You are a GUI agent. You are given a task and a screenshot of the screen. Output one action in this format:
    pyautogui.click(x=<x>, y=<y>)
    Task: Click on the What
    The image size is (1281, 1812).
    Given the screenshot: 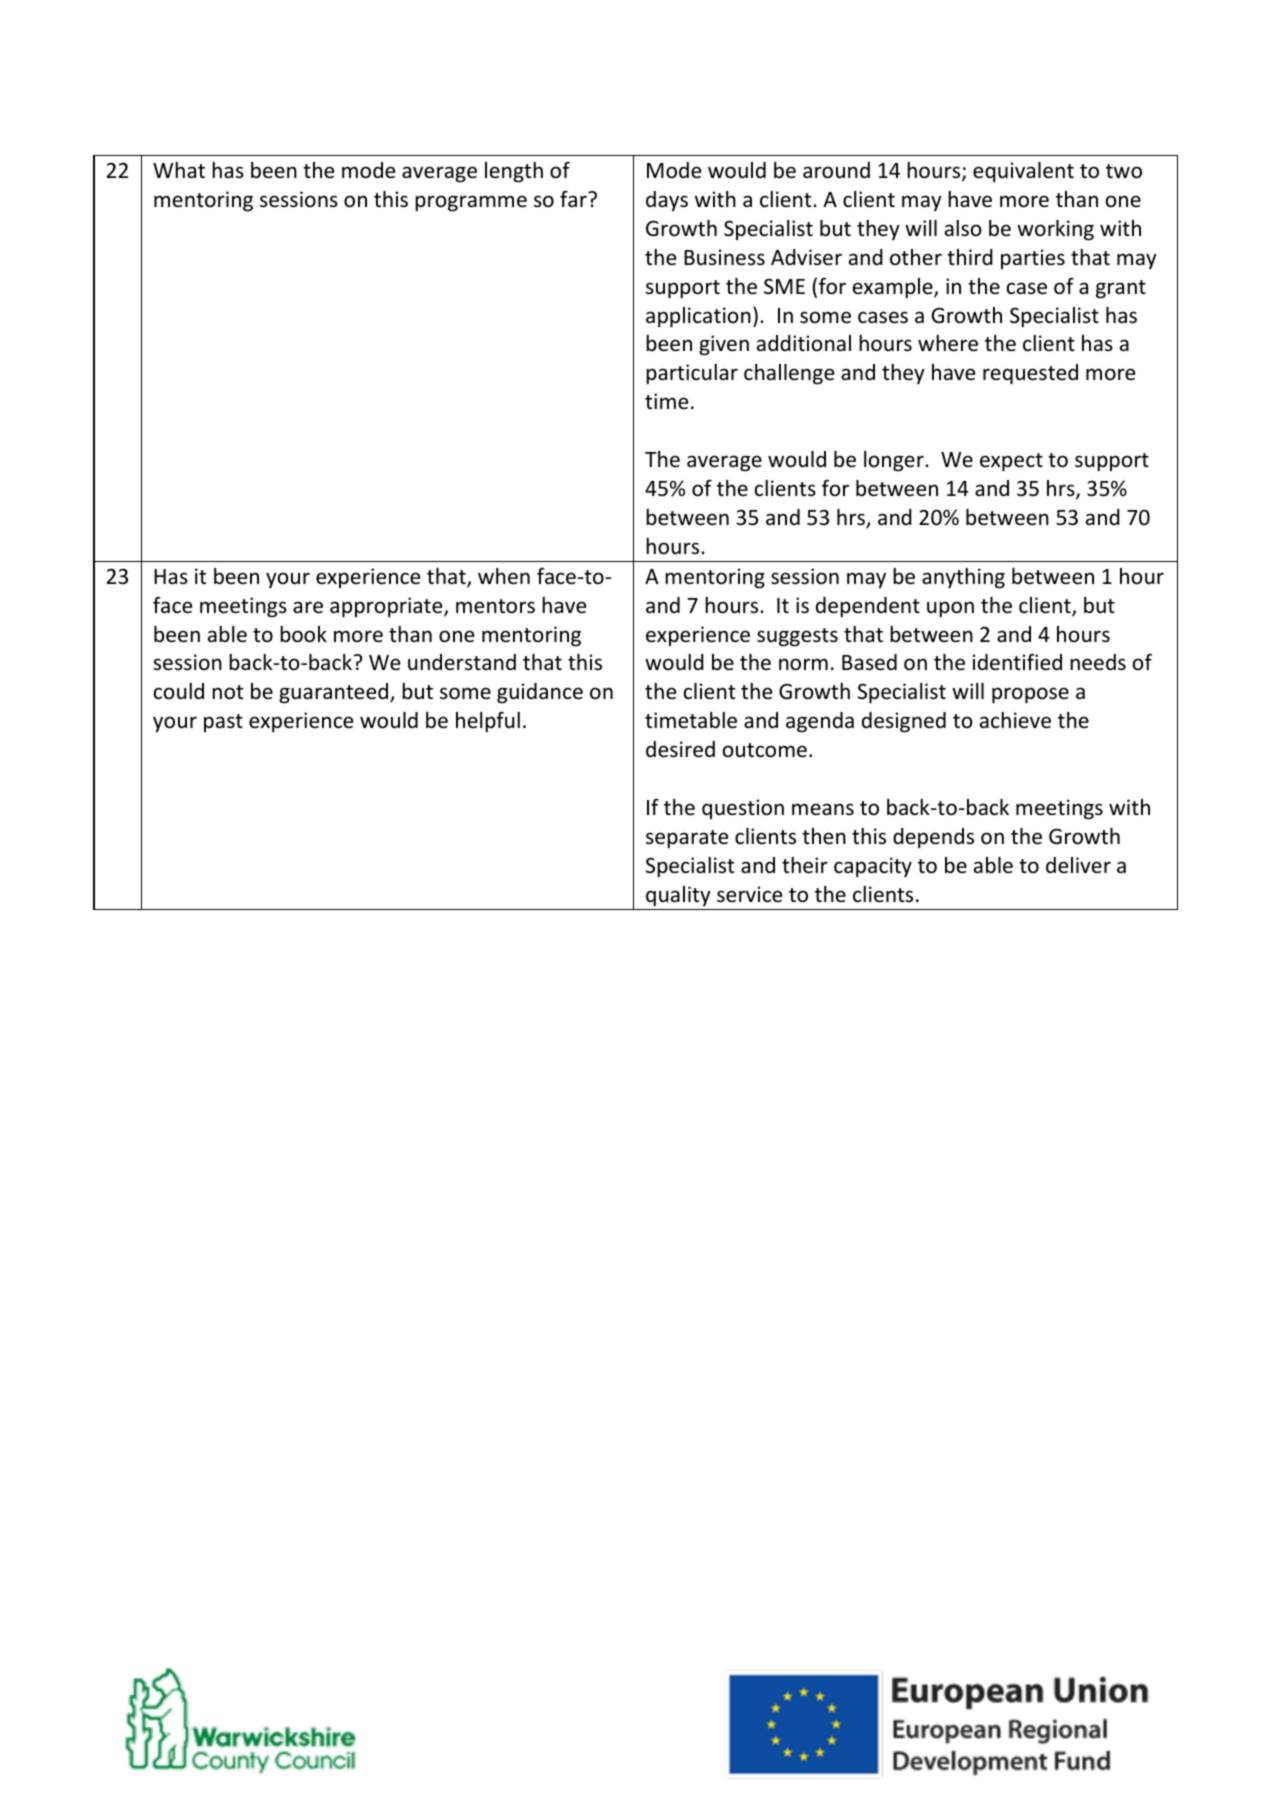 What is the action you would take?
    pyautogui.click(x=179, y=170)
